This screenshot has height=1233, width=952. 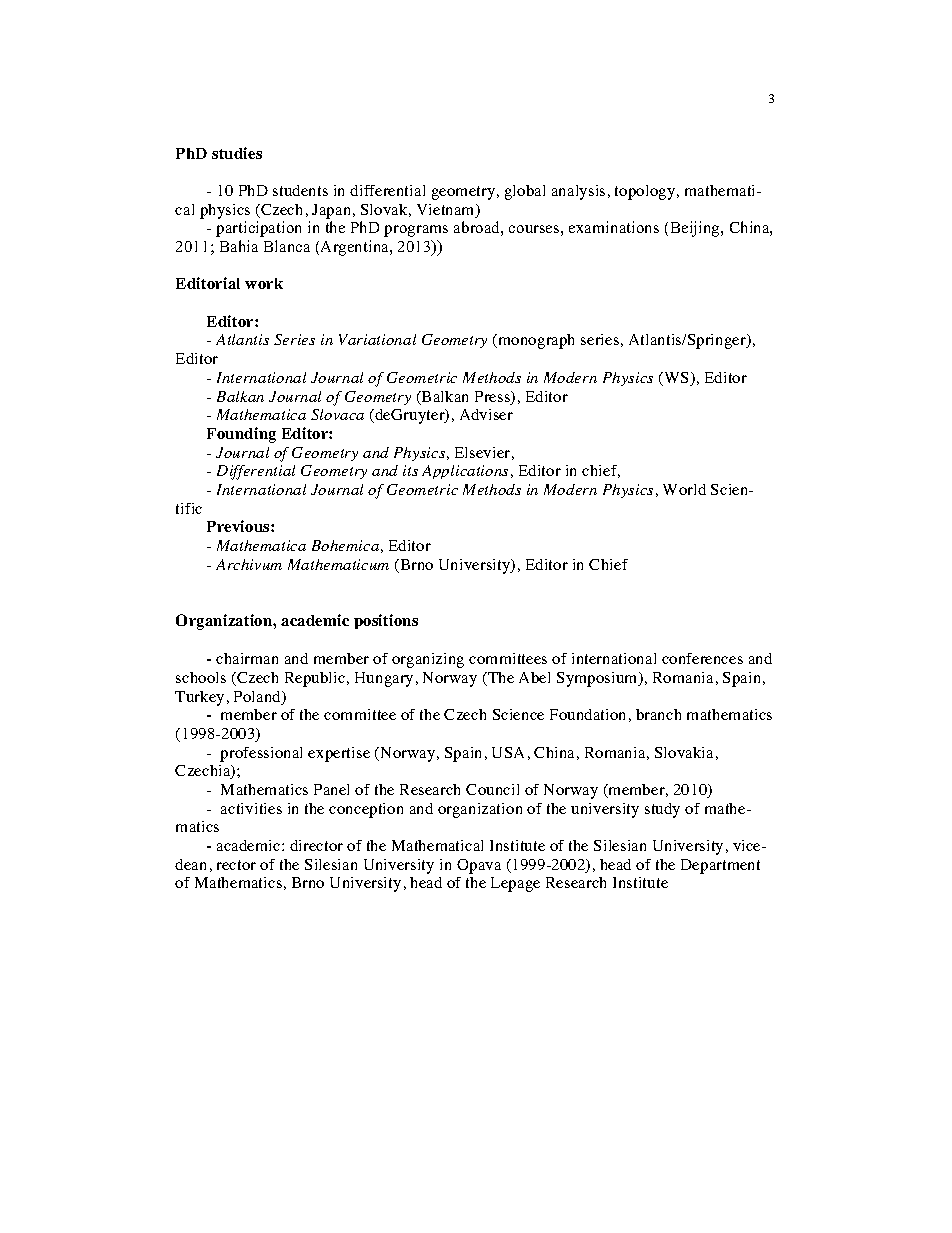 I want to click on study, so click(x=662, y=810).
